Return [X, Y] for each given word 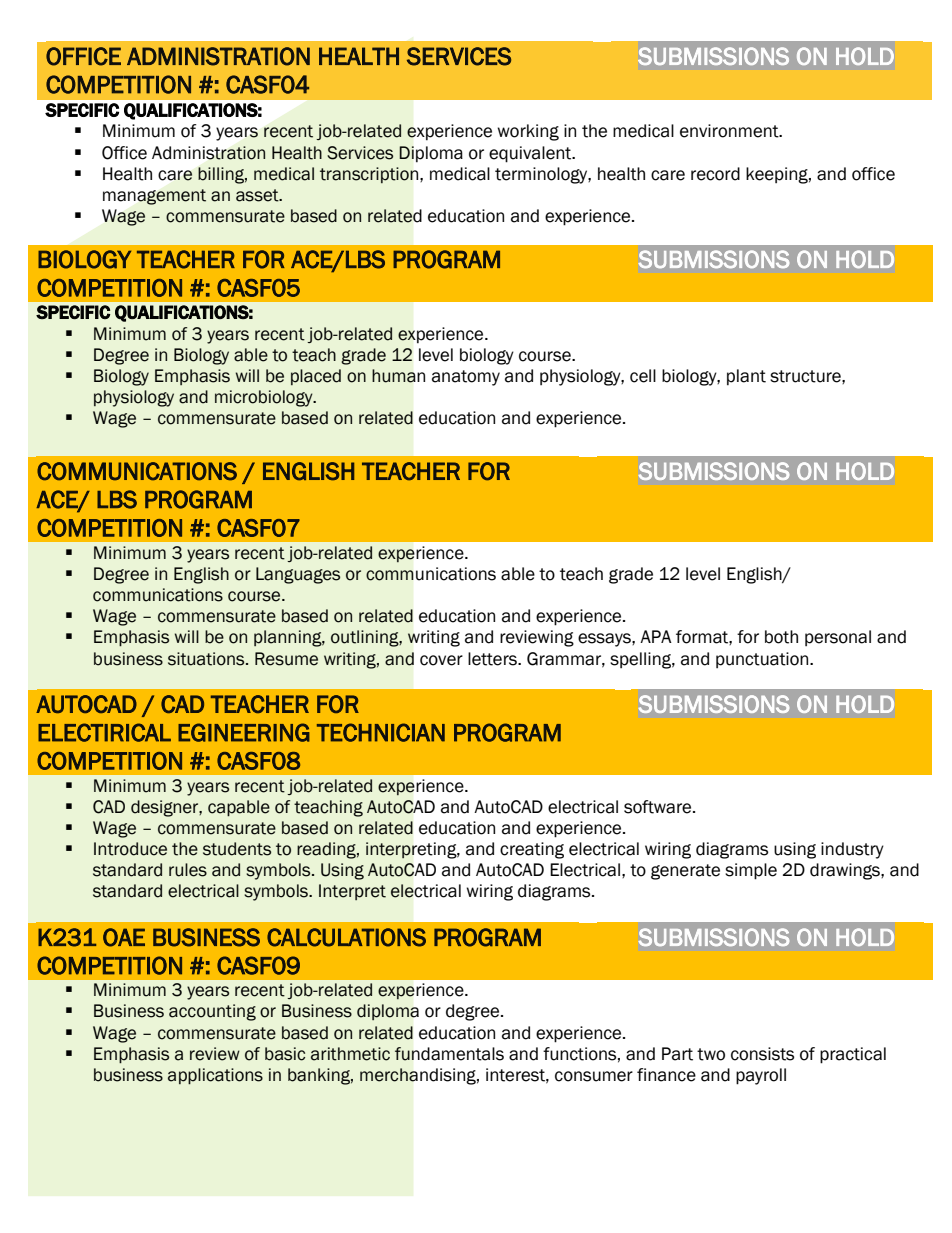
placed [316, 377]
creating [532, 850]
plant [746, 377]
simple [751, 871]
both [781, 637]
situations [207, 659]
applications [215, 1076]
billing [222, 175]
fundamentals [449, 1054]
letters [493, 659]
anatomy [466, 378]
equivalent [531, 154]
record [715, 174]
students [237, 849]
